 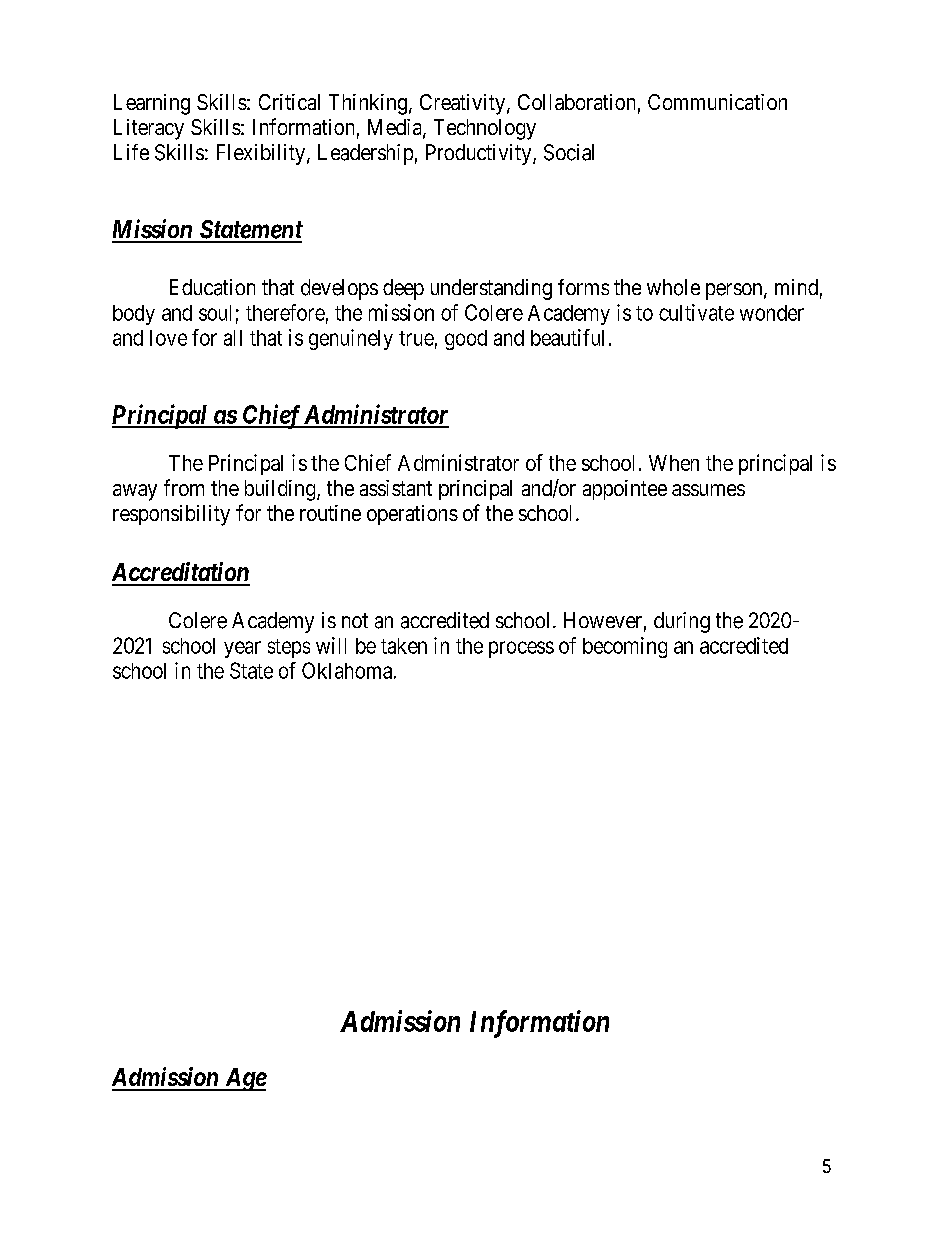 What do you see at coordinates (244, 1079) in the screenshot?
I see `Age` at bounding box center [244, 1079].
